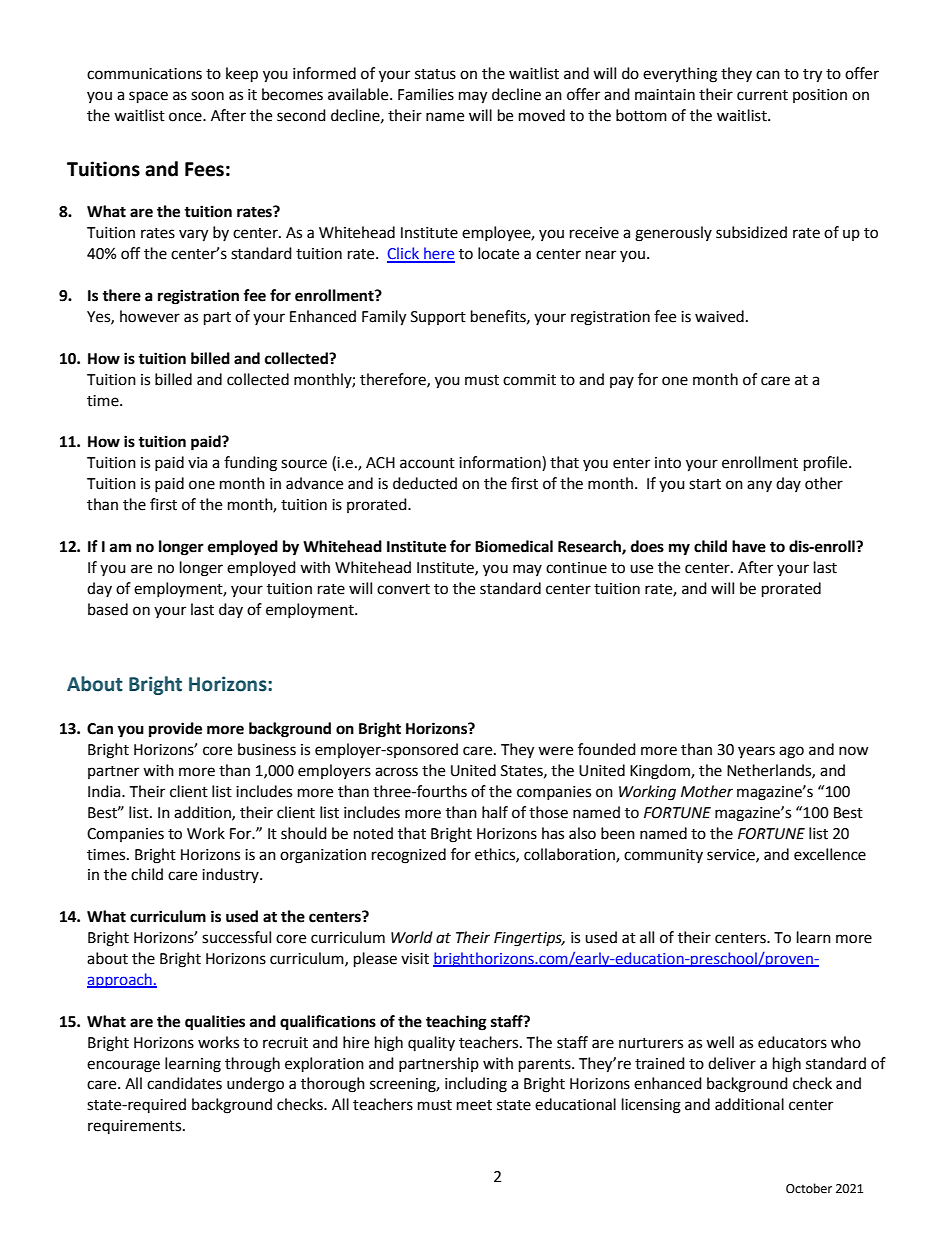  I want to click on requirements, so click(136, 1127).
